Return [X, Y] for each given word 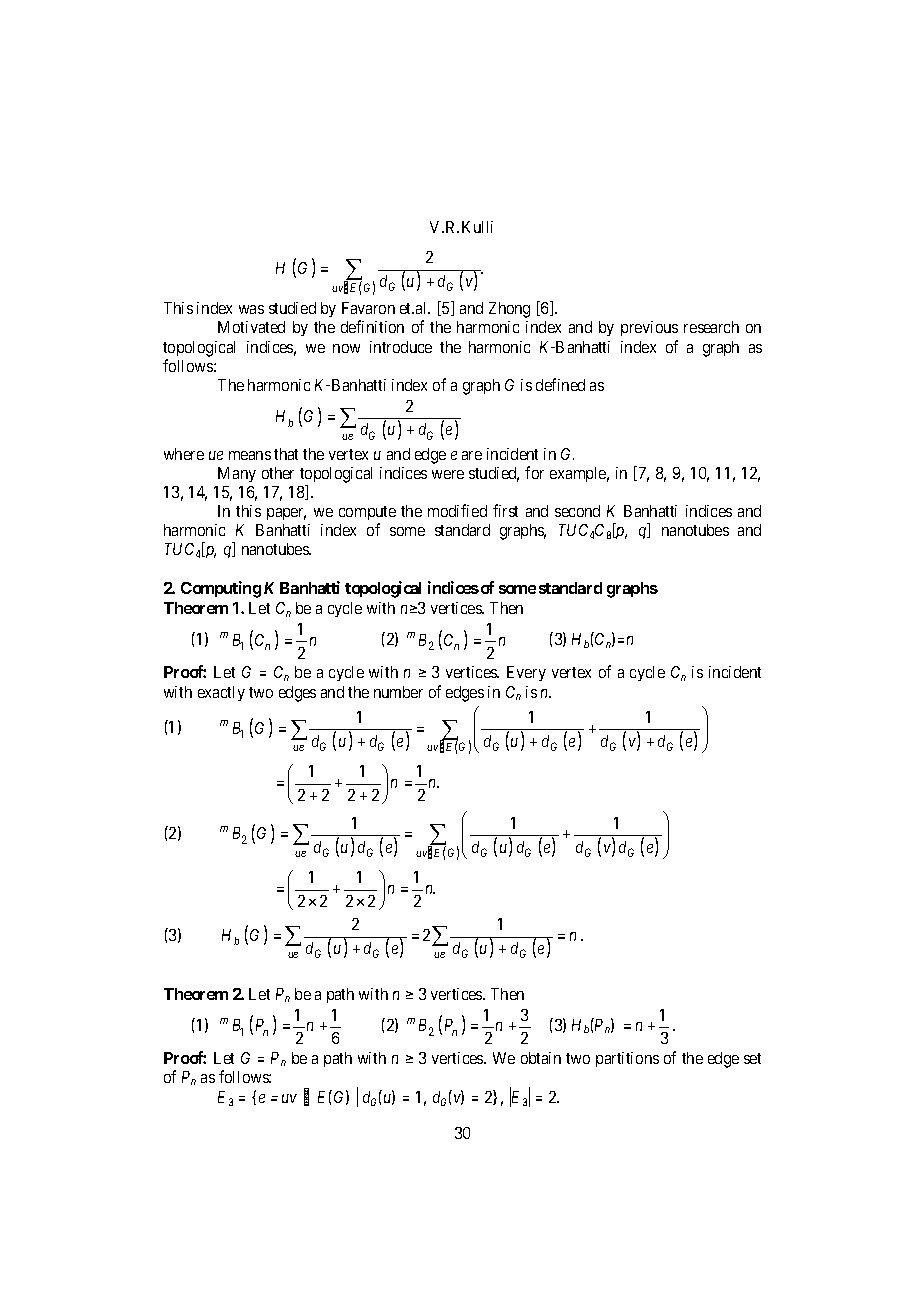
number [398, 692]
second [577, 511]
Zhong [509, 310]
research [711, 327]
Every [526, 673]
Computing [221, 589]
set [752, 1058]
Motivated [251, 327]
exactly [221, 693]
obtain [541, 1058]
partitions [627, 1059]
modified [457, 510]
